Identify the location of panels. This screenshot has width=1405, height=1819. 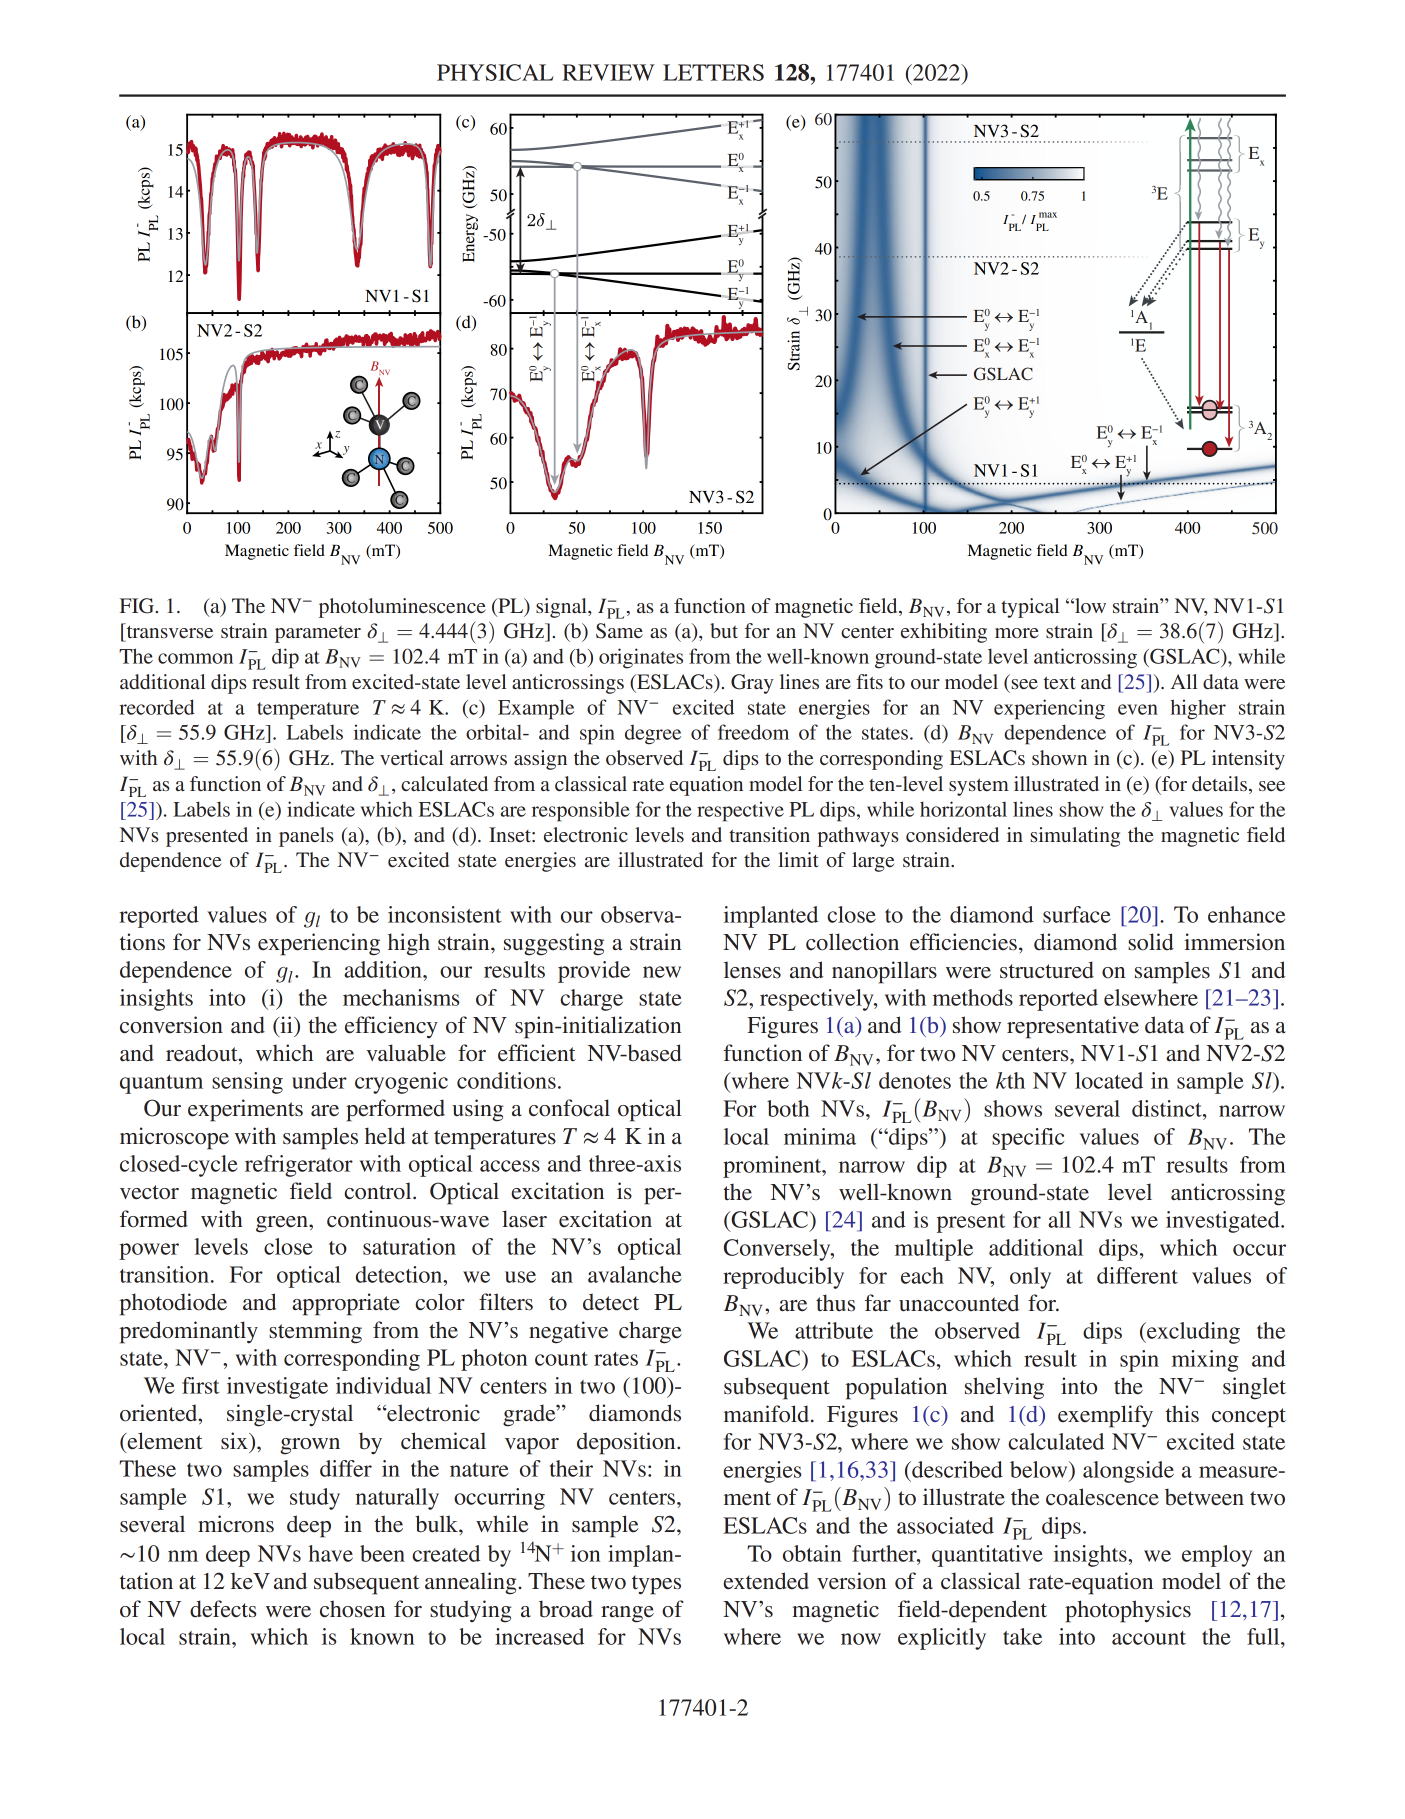
(306, 837).
